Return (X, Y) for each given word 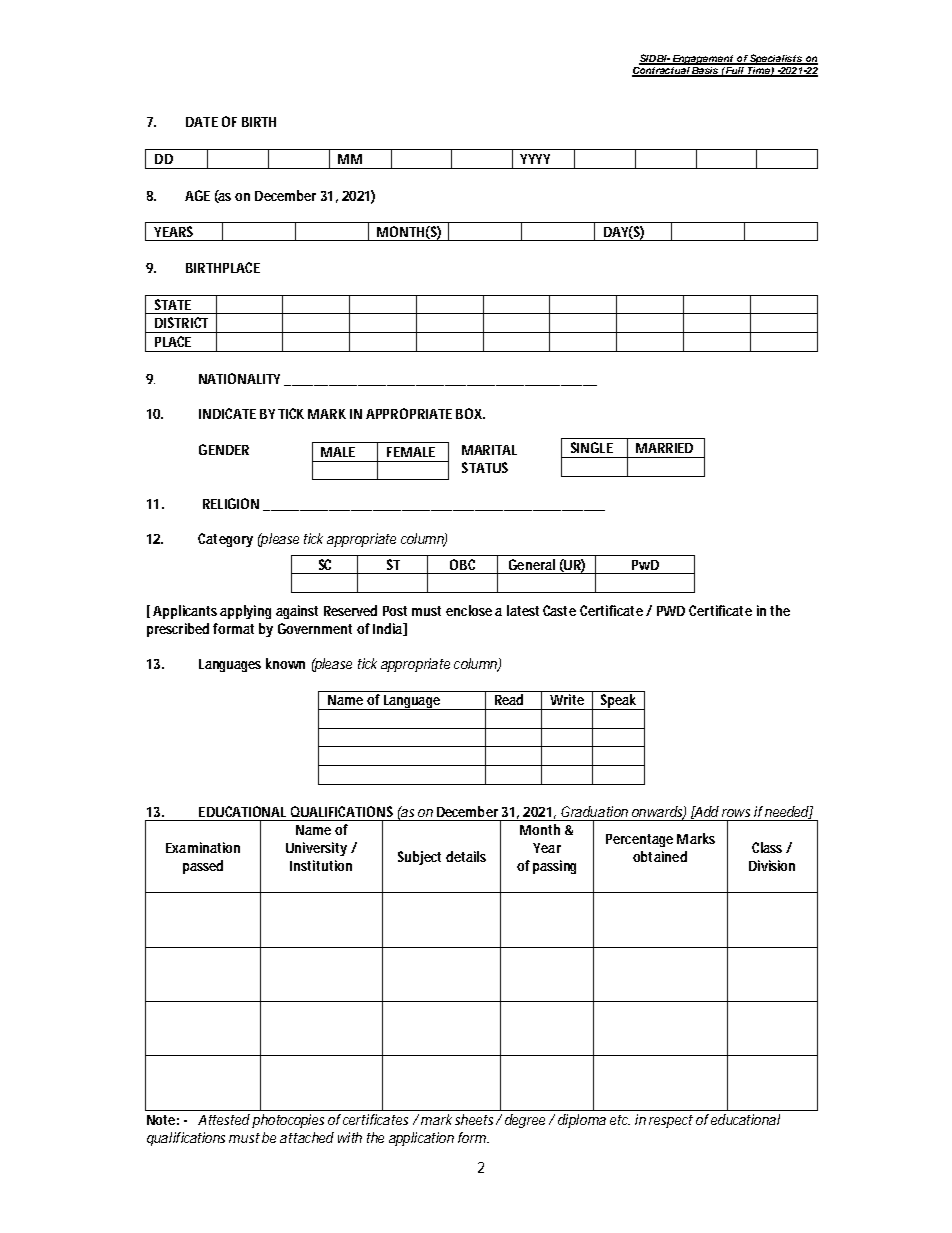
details (466, 856)
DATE (202, 122)
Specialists (776, 59)
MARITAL (489, 450)
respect (671, 1121)
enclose (469, 610)
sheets (474, 1119)
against (297, 612)
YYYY (535, 159)
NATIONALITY (239, 378)
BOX (470, 413)
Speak (619, 702)
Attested (224, 1119)
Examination (203, 847)
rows (736, 813)
